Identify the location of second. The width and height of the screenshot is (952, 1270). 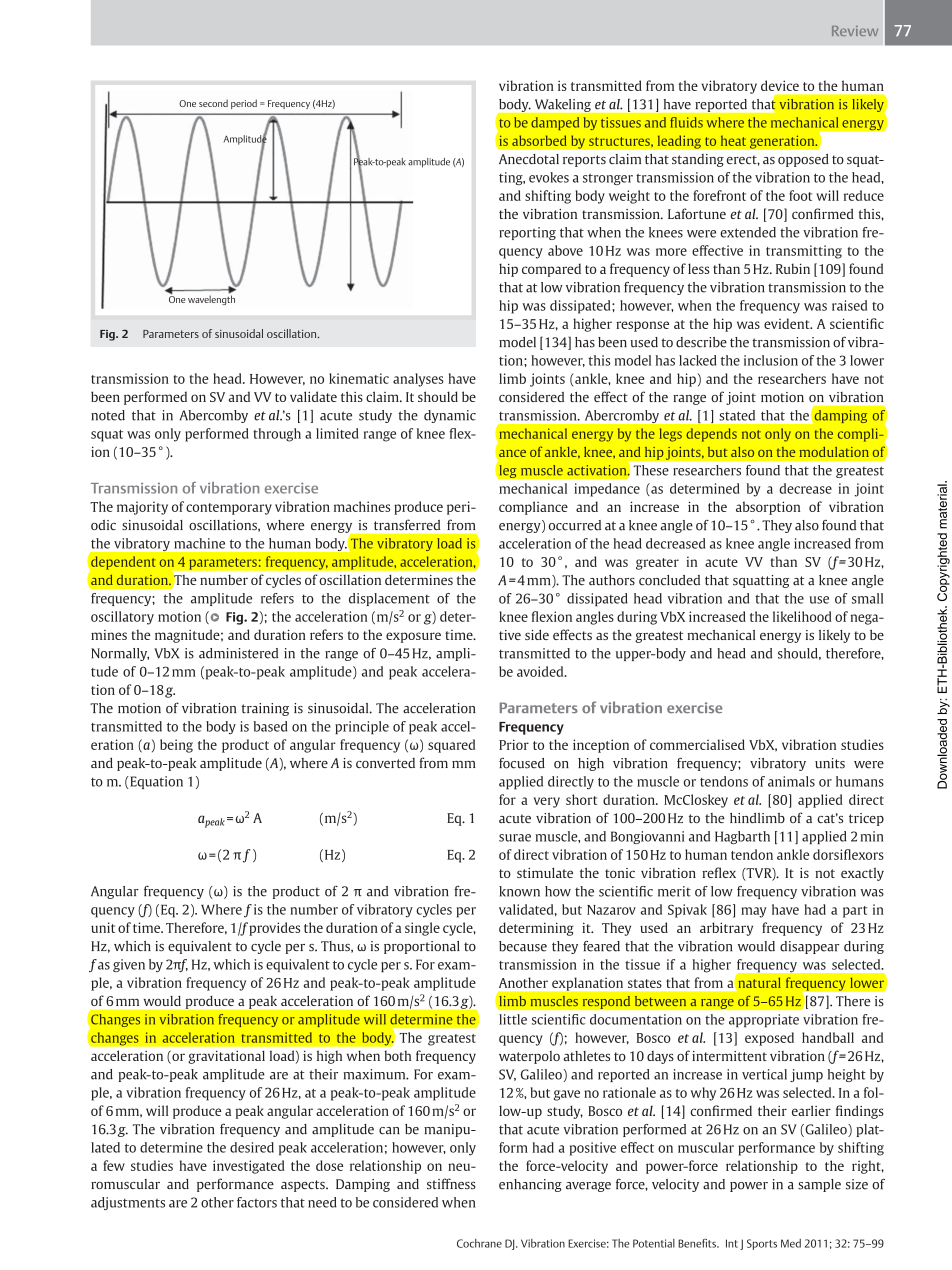
(213, 103).
